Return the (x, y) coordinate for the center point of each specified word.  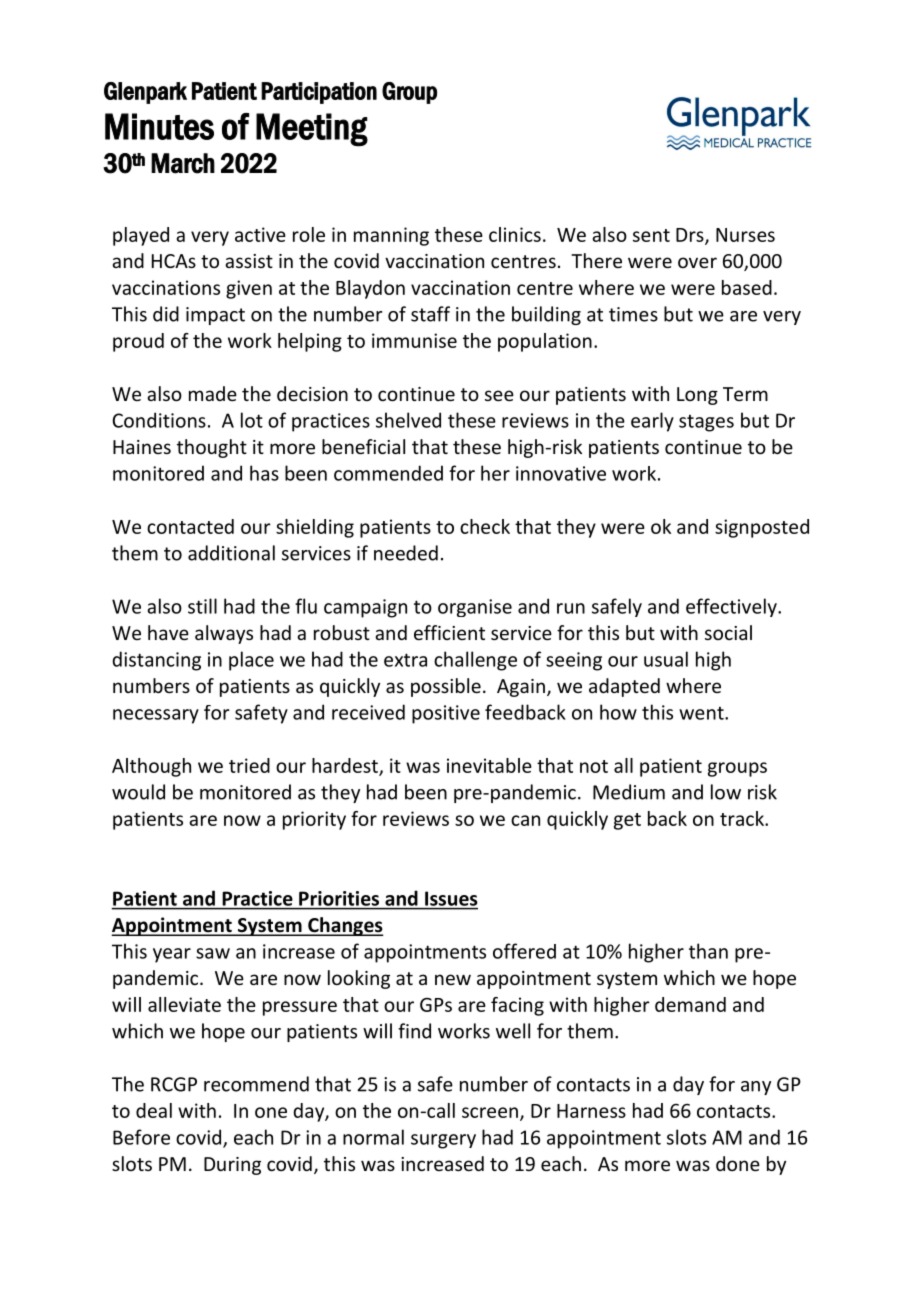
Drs (691, 236)
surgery (443, 1141)
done (738, 1163)
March (183, 163)
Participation (319, 93)
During (232, 1166)
